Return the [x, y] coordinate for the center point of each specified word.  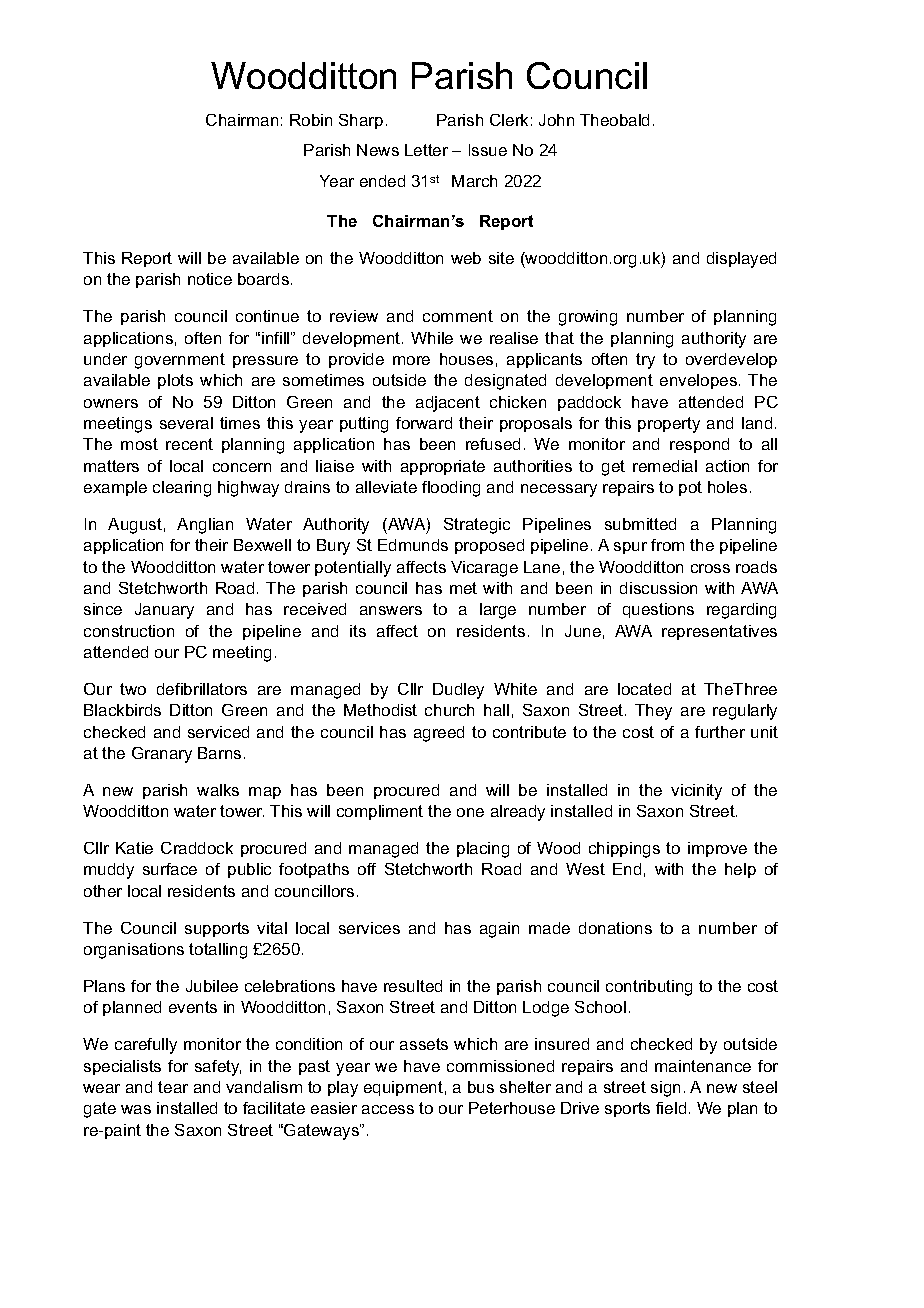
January [164, 611]
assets [424, 1044]
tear [173, 1087]
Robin [311, 120]
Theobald [614, 120]
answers [391, 610]
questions [658, 610]
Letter [426, 150]
